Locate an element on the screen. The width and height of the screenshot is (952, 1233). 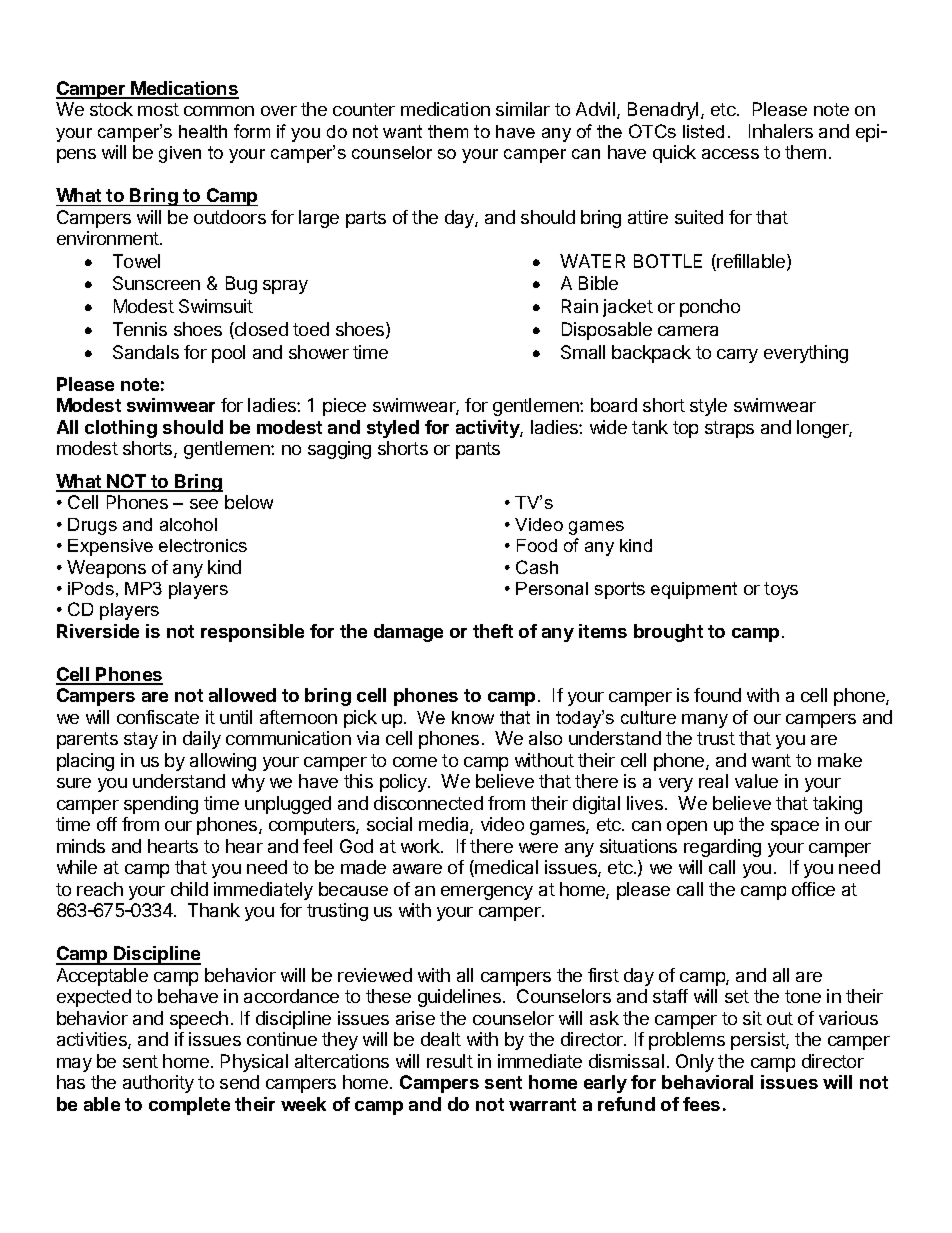
stay is located at coordinates (141, 740).
